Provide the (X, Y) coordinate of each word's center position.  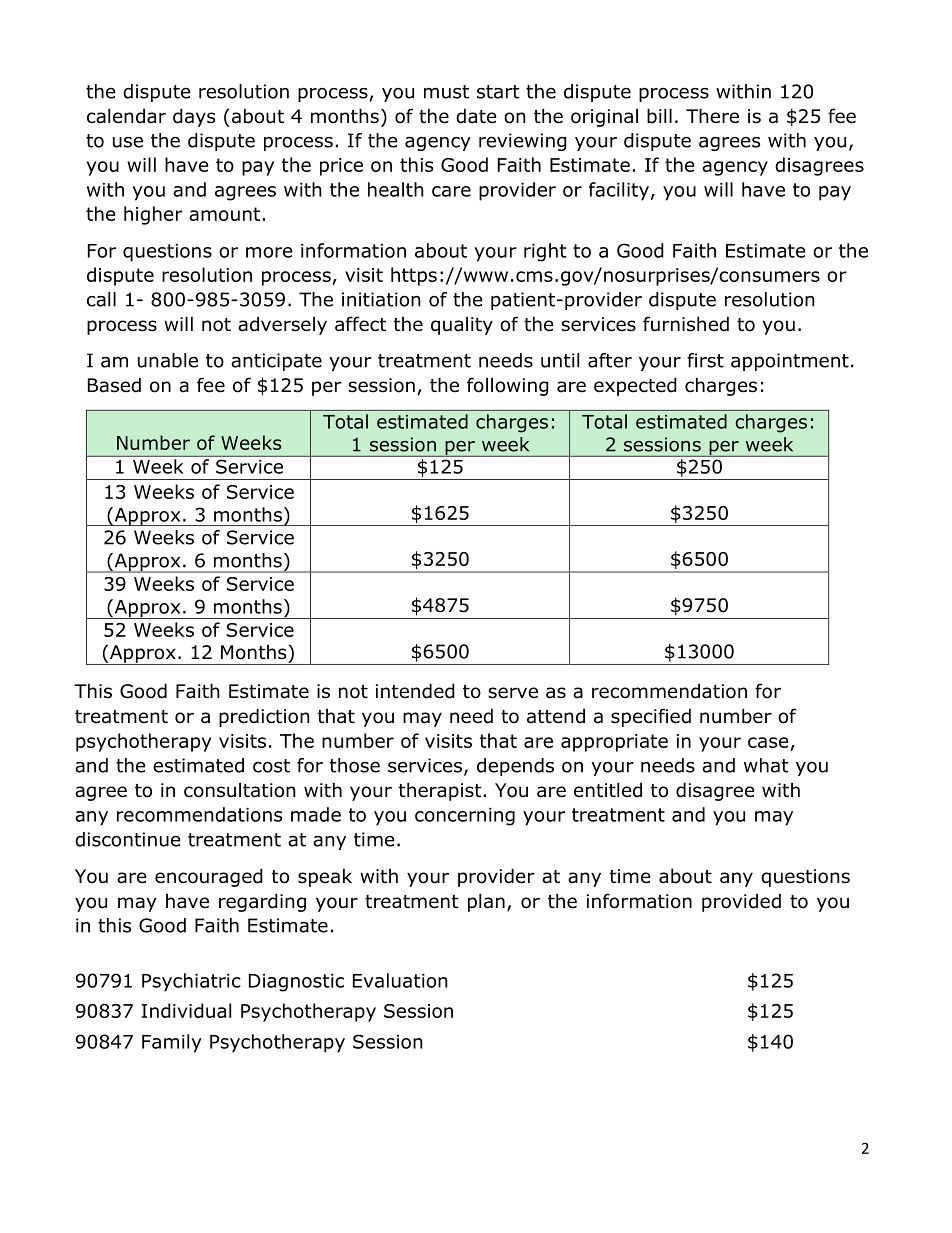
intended (415, 691)
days (194, 117)
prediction (264, 717)
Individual (186, 1010)
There (712, 116)
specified (651, 717)
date (476, 116)
